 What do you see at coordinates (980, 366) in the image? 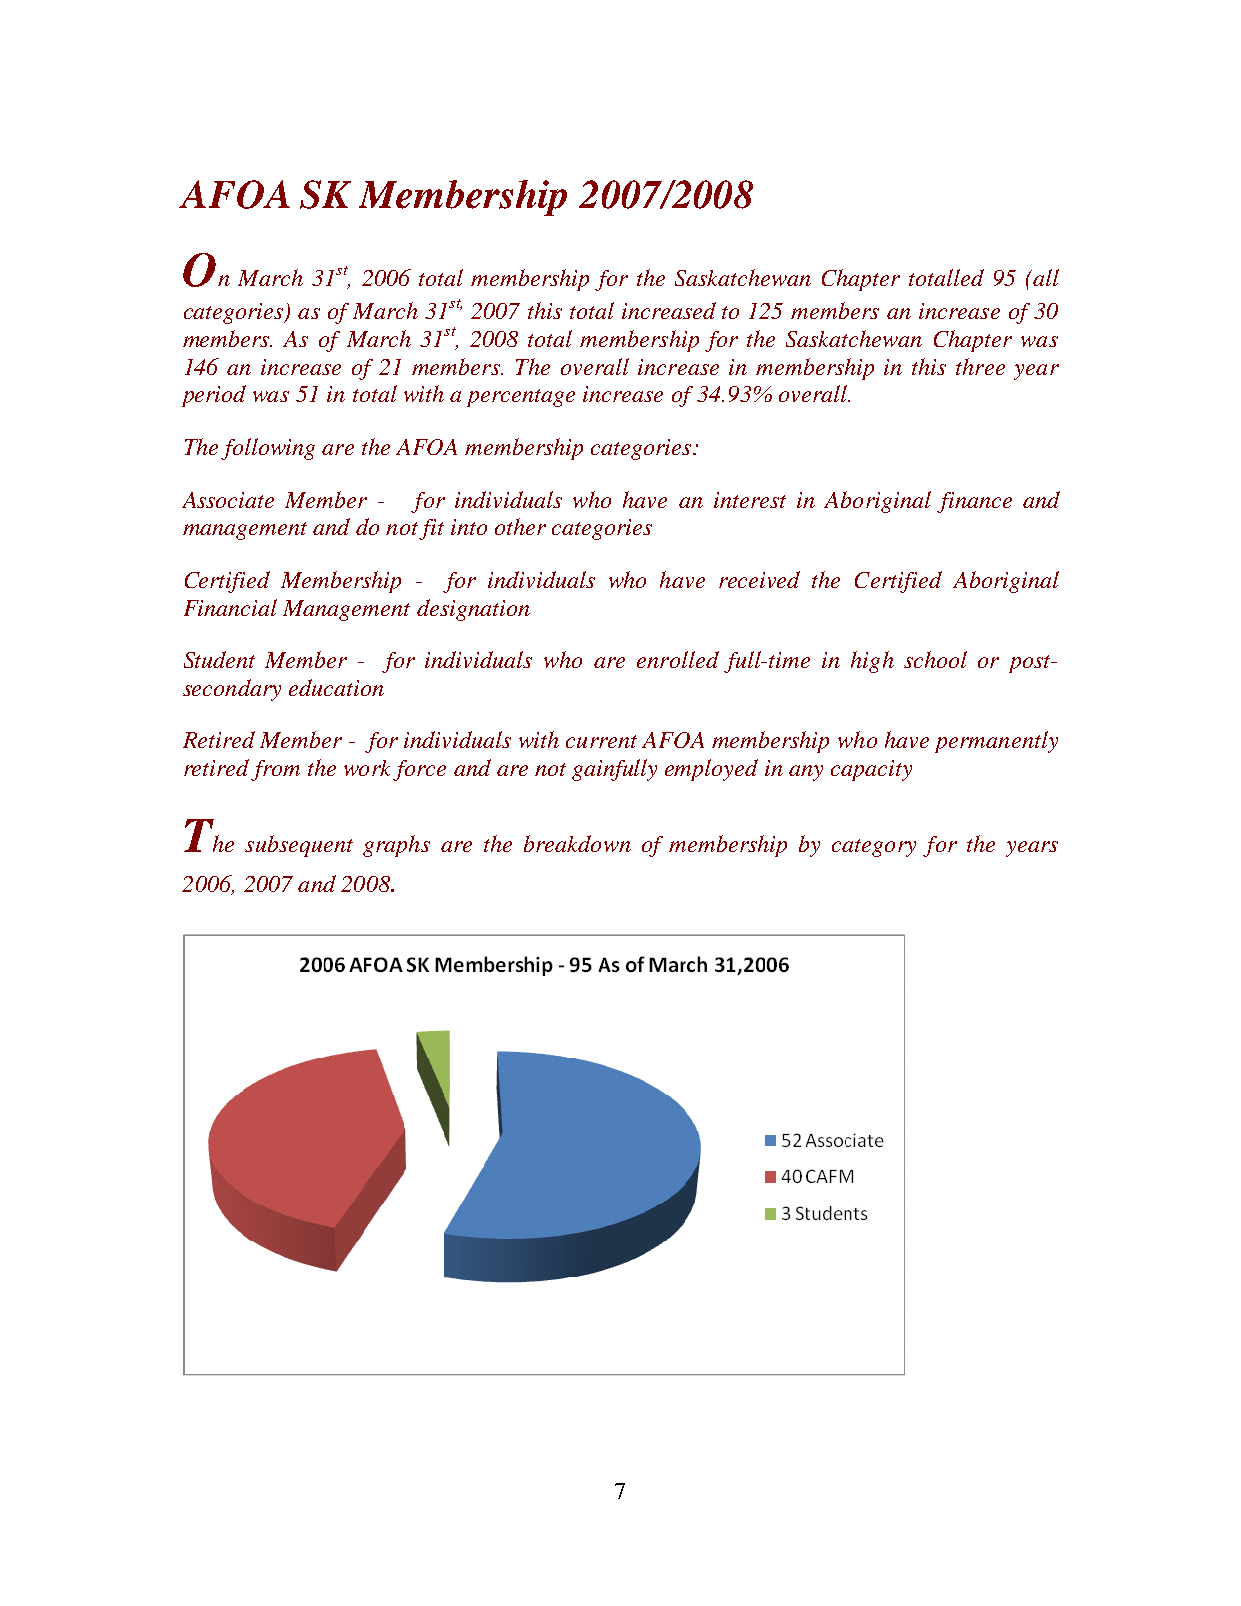
I see `three` at bounding box center [980, 366].
